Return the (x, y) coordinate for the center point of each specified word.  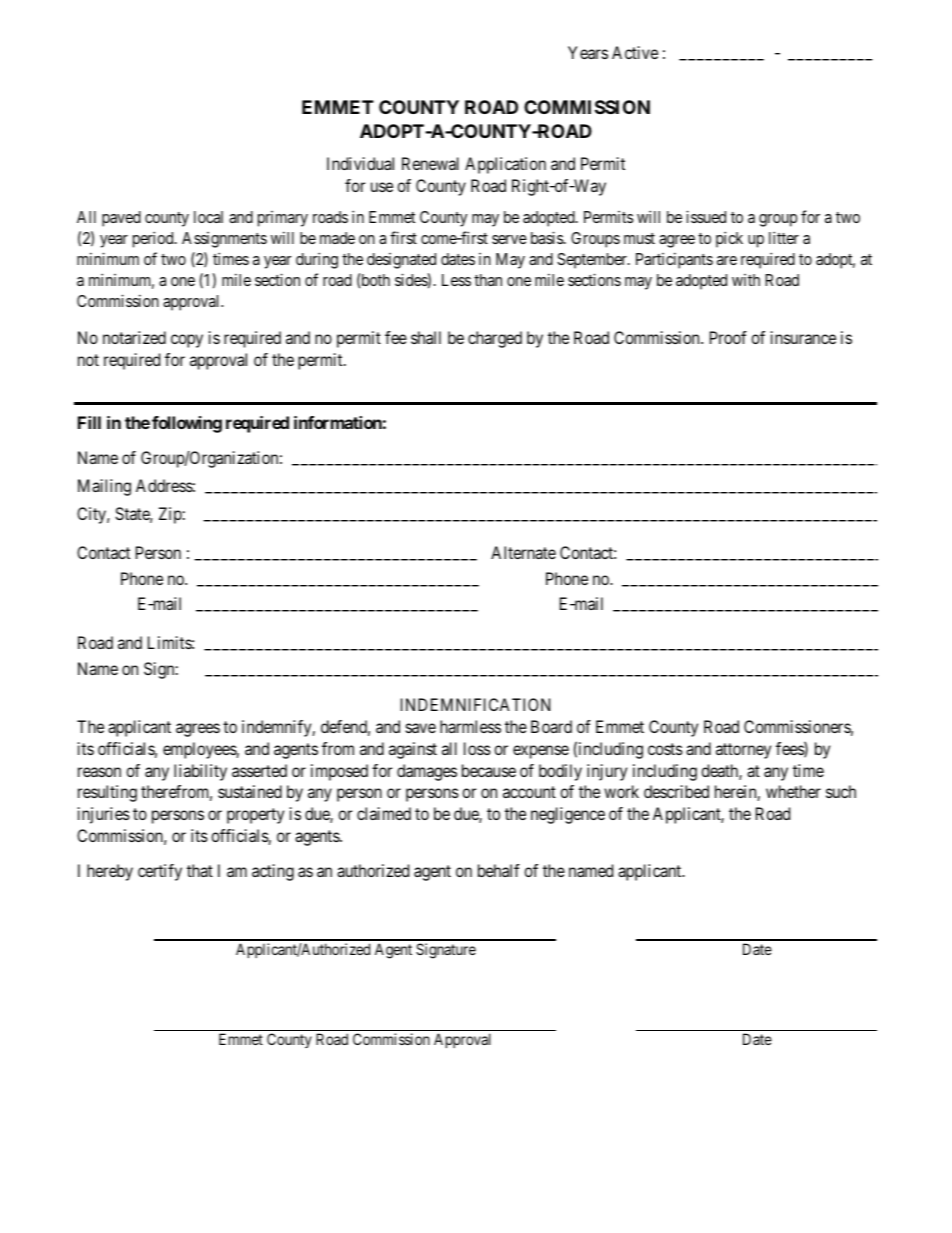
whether (793, 791)
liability (200, 772)
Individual (360, 163)
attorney (743, 751)
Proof (728, 337)
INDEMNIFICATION (475, 704)
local (208, 217)
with (746, 280)
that (200, 870)
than (488, 280)
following (187, 424)
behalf (499, 870)
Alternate (523, 552)
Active (635, 52)
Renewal (430, 163)
